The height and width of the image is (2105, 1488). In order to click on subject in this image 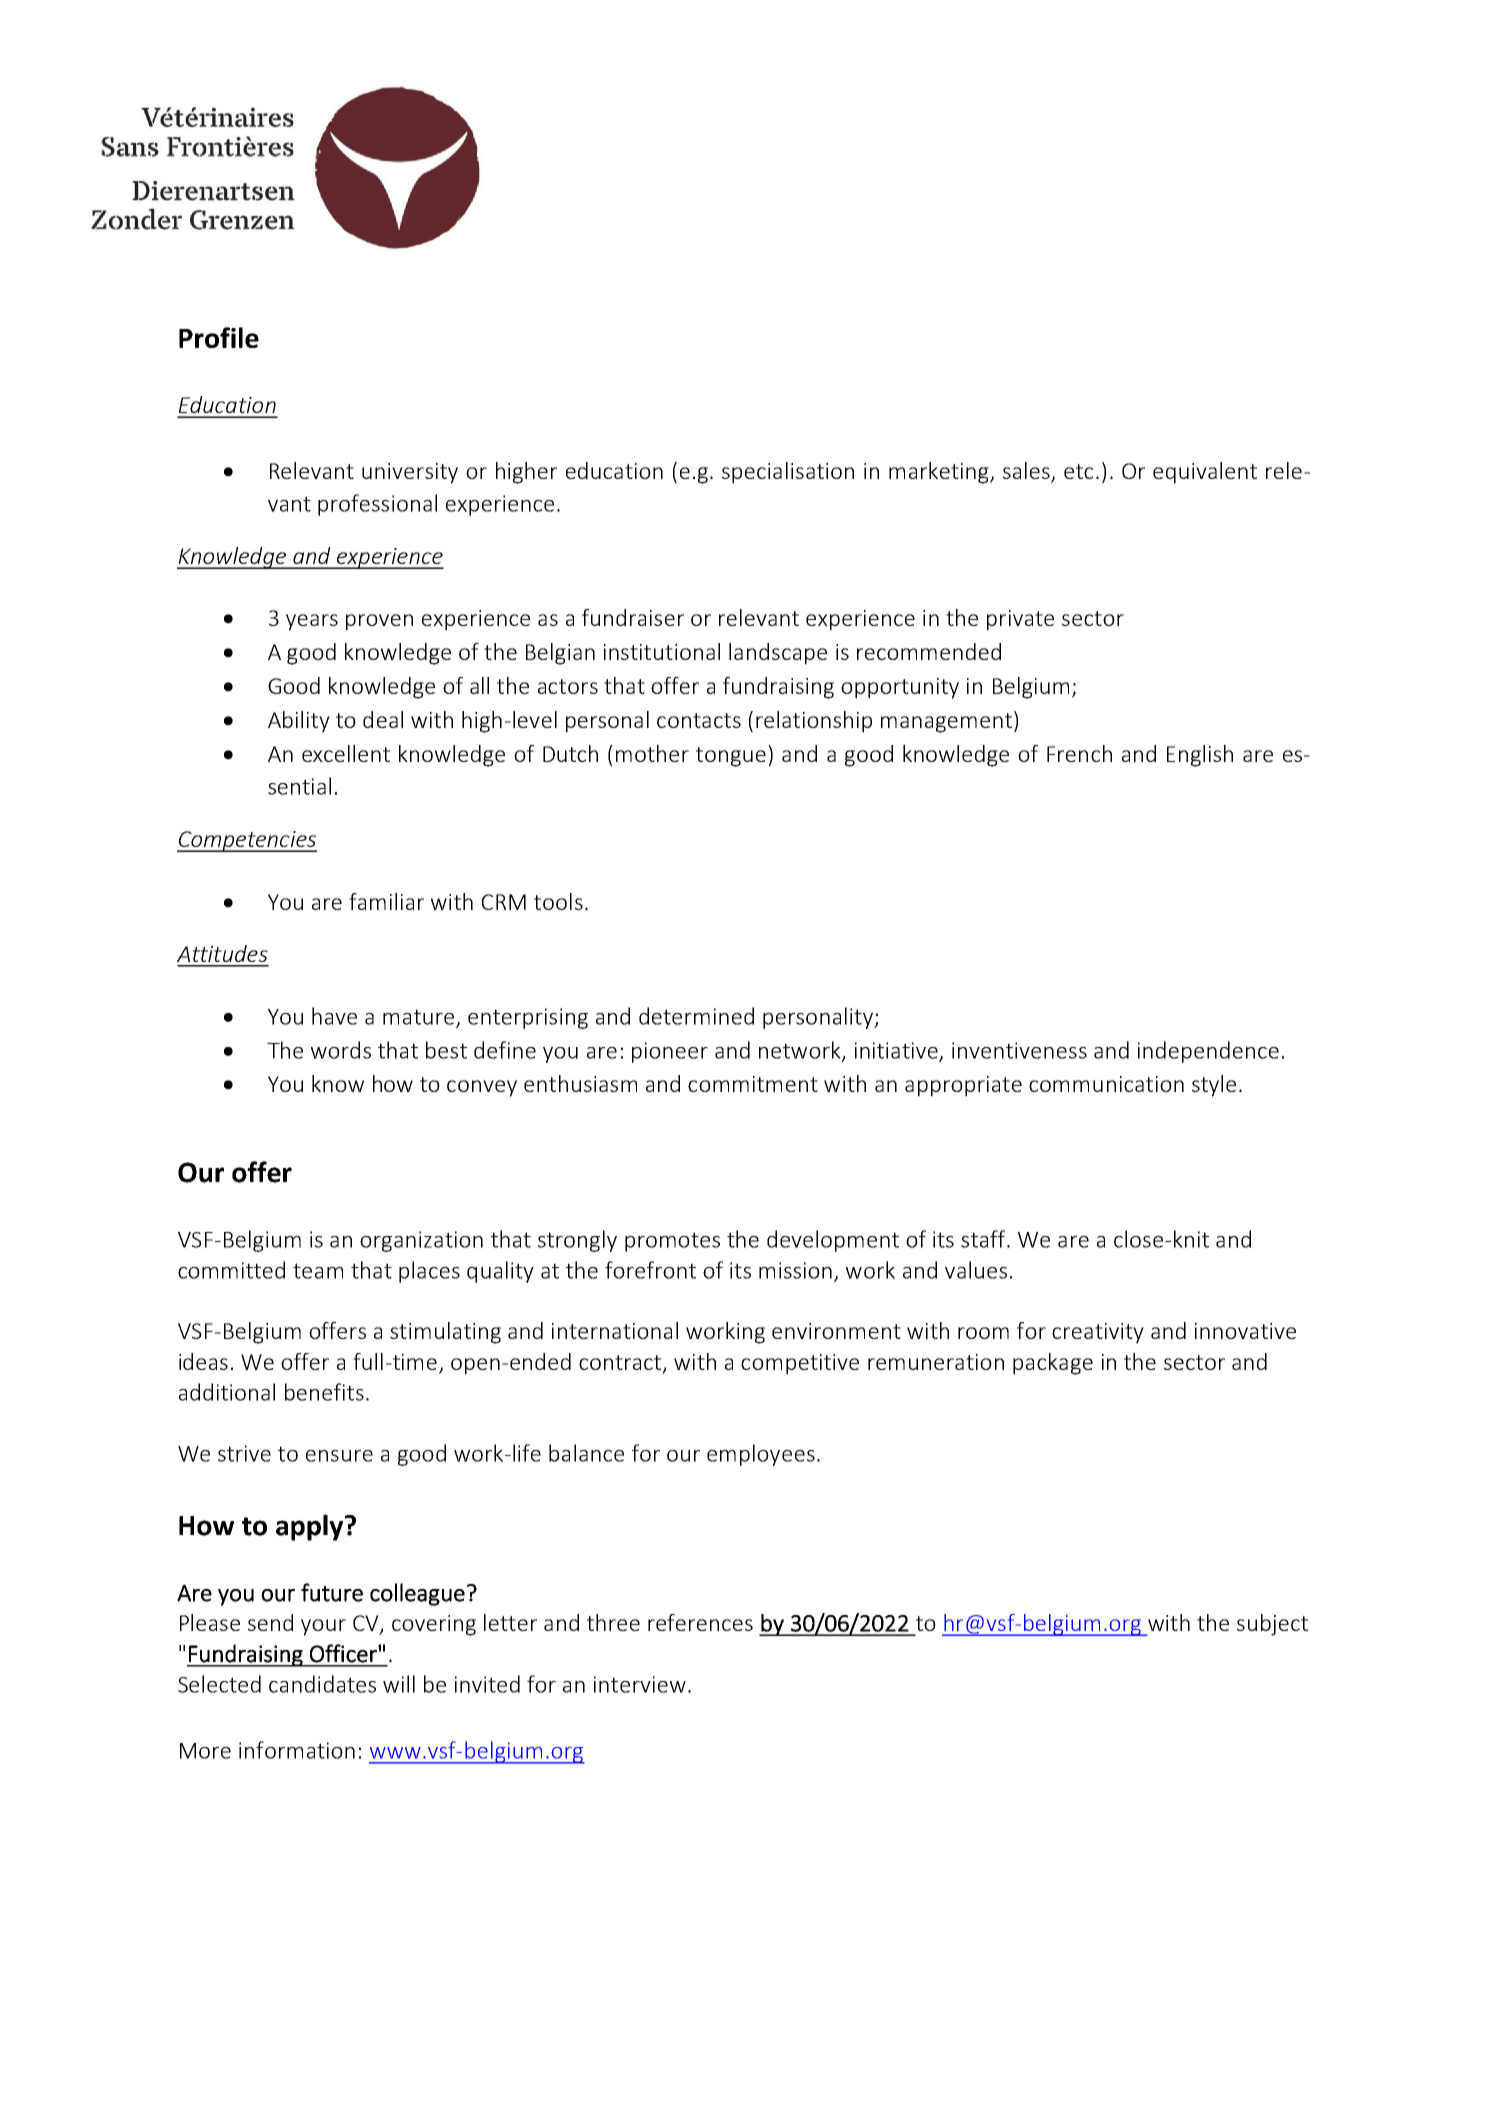, I will do `click(1272, 1625)`.
